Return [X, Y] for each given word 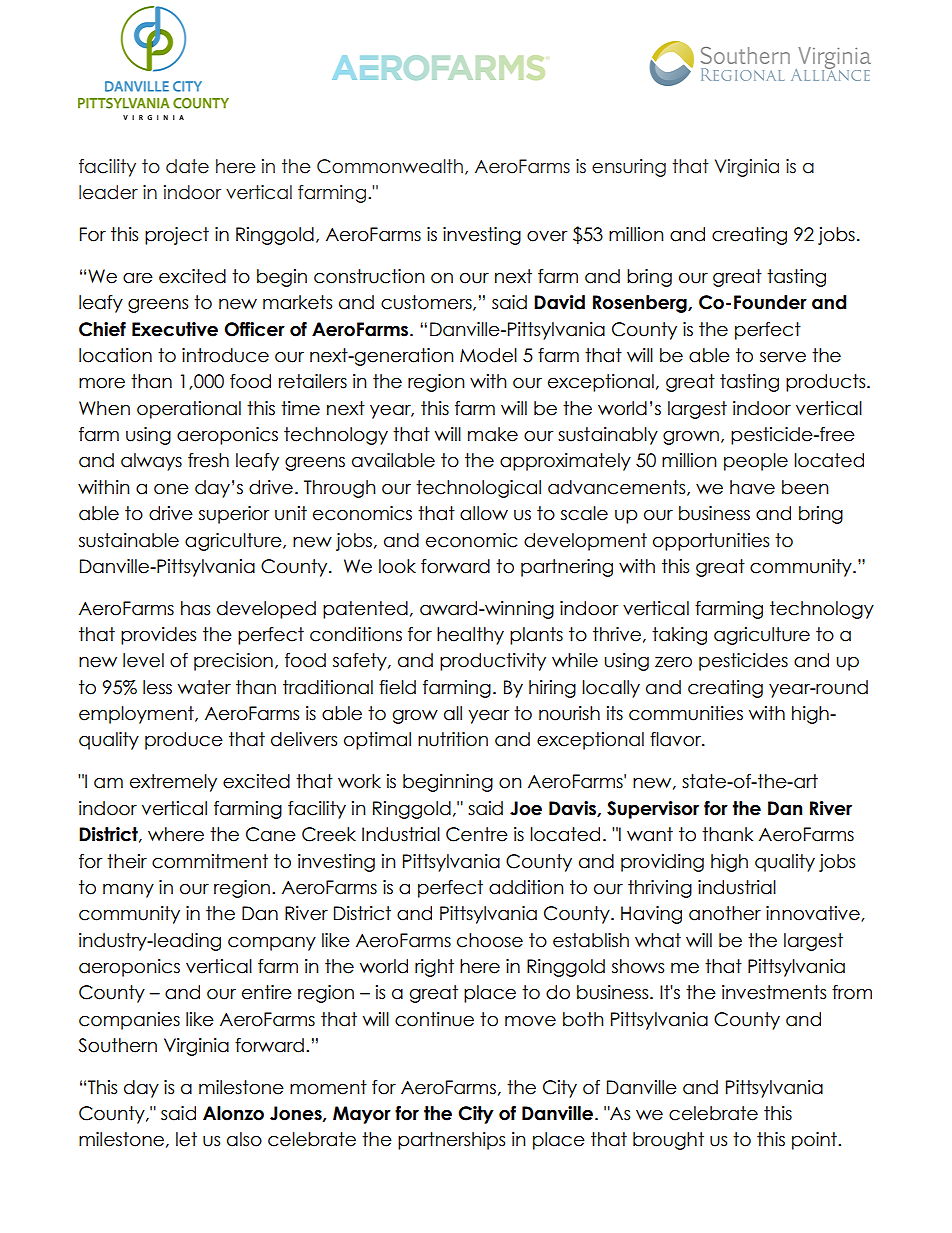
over [547, 236]
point [815, 1141]
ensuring [629, 168]
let [186, 1139]
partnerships [451, 1141]
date [187, 166]
